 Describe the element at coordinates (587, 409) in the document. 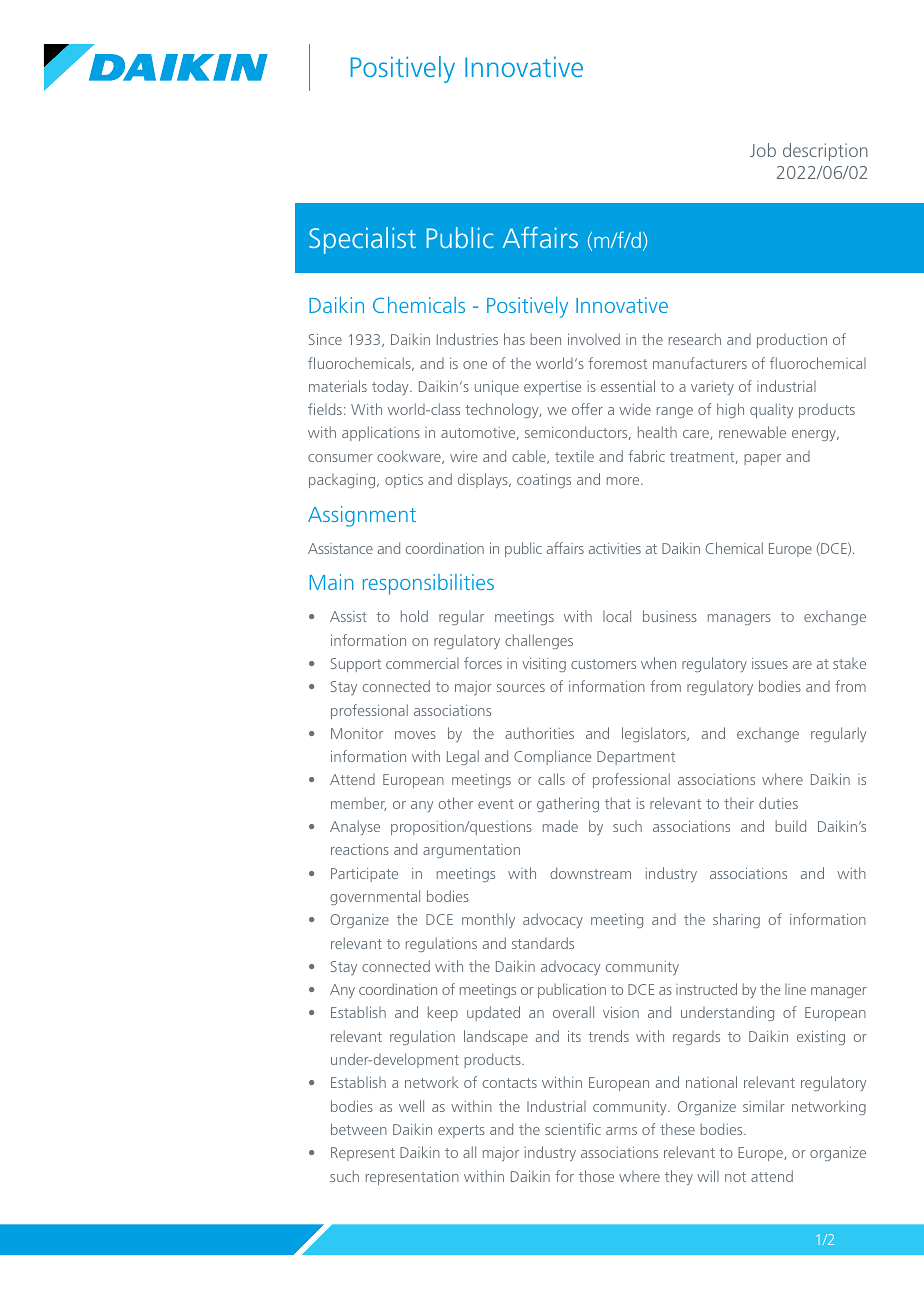

I see `offer` at that location.
